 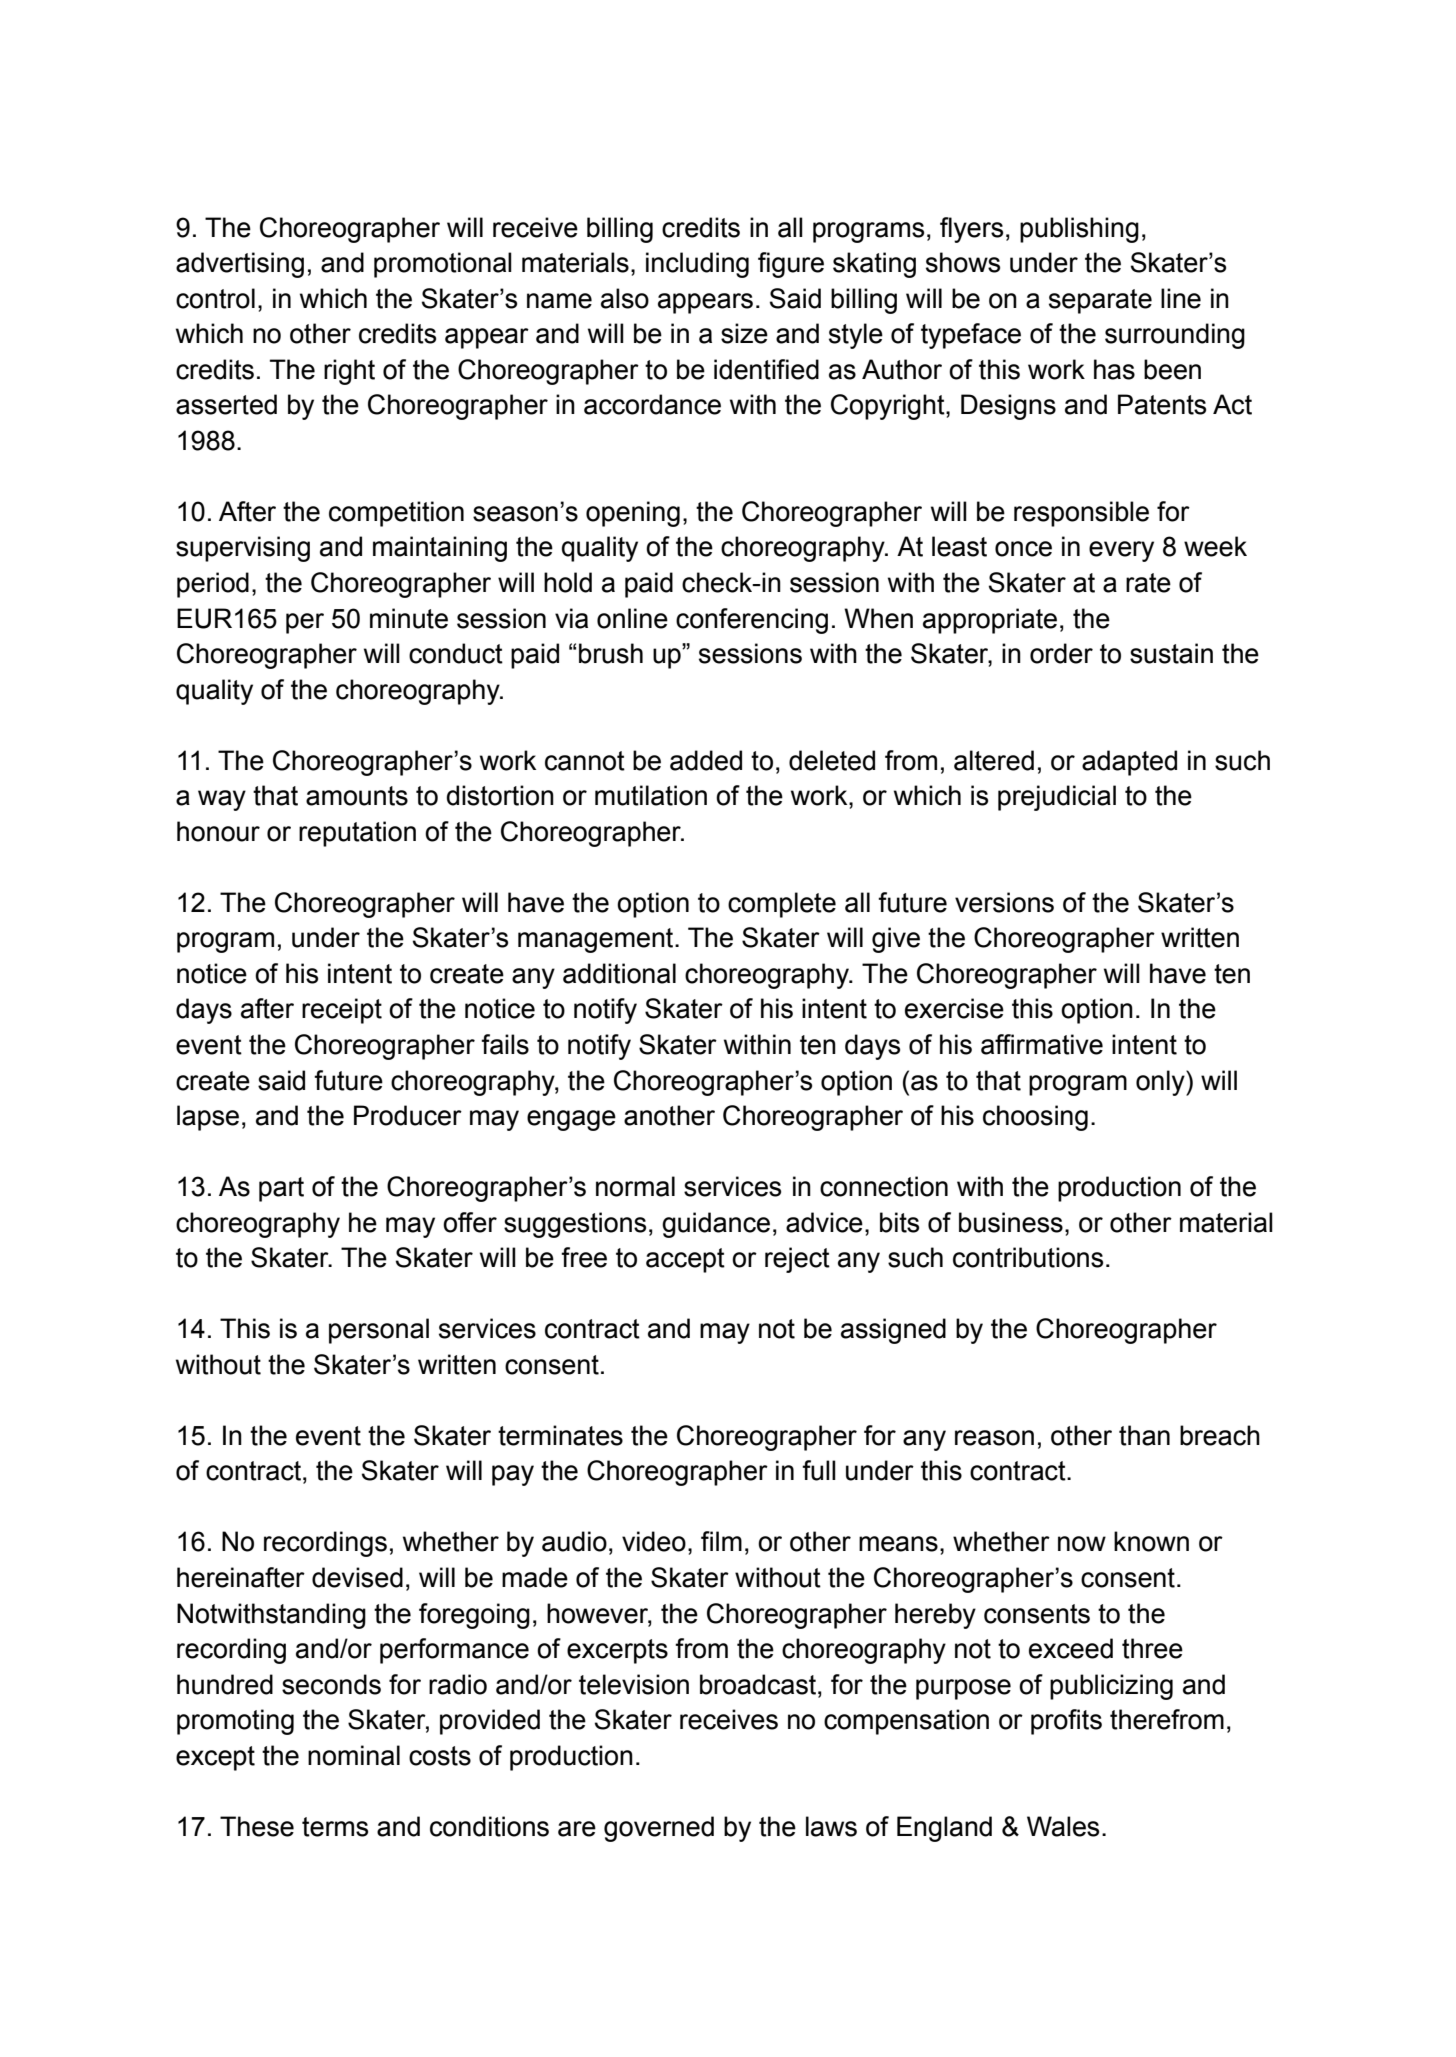 What do you see at coordinates (357, 1577) in the image?
I see `devised` at bounding box center [357, 1577].
